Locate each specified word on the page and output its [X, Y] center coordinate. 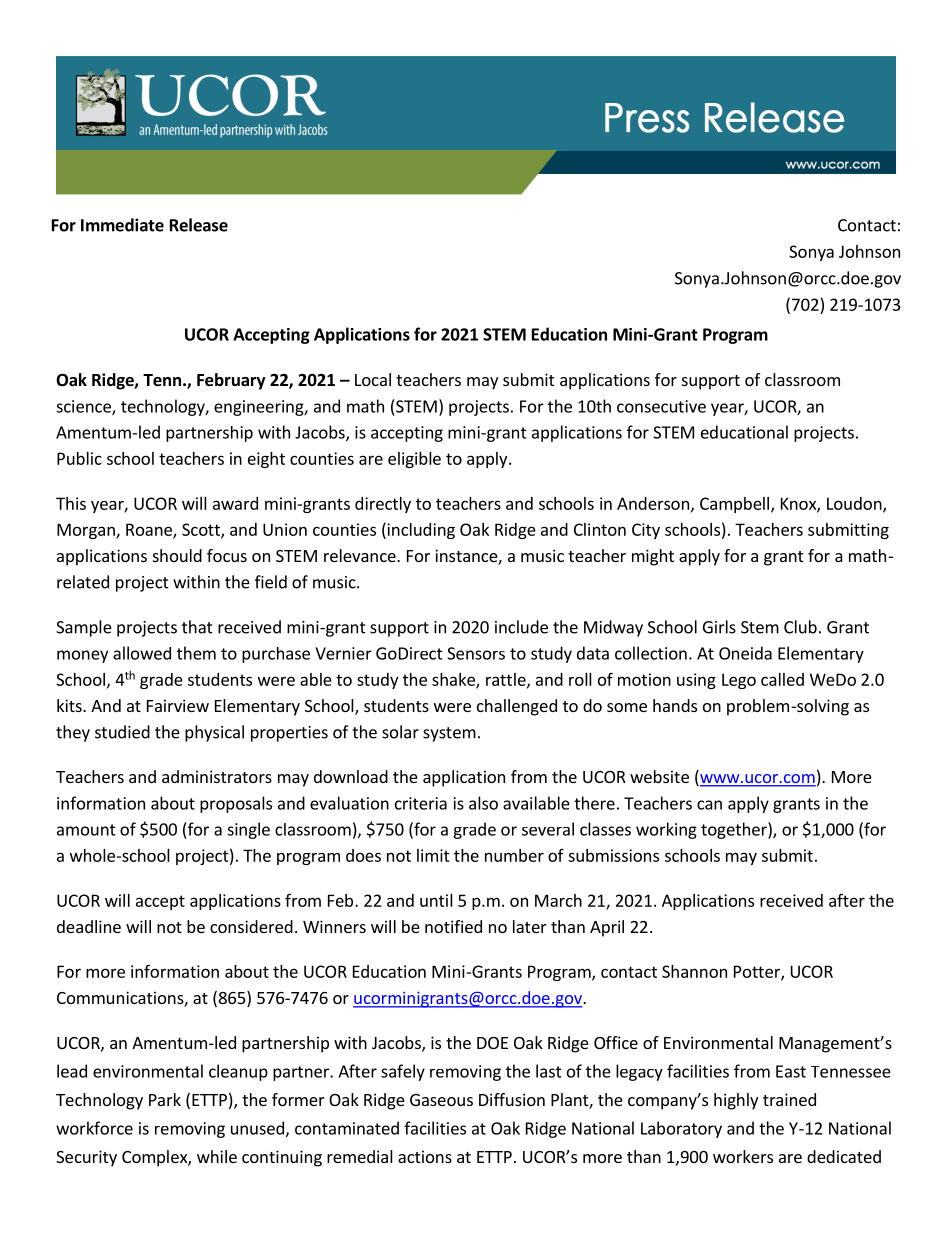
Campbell [734, 505]
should [177, 555]
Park [165, 1099]
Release [199, 225]
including [420, 530]
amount [86, 830]
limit [433, 855]
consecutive [661, 406]
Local [373, 379]
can [709, 805]
